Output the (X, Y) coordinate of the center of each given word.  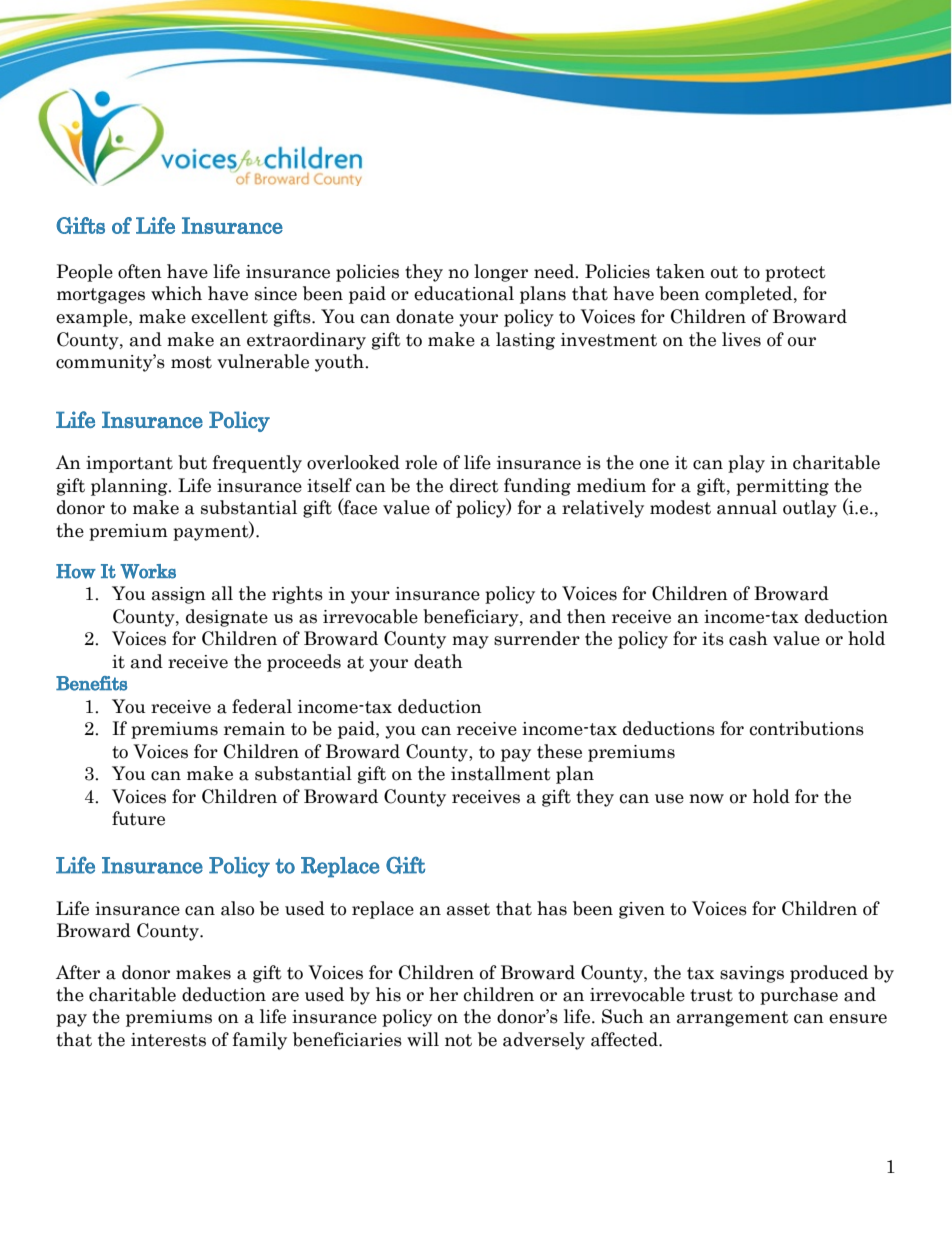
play (746, 464)
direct (474, 485)
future (138, 818)
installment (501, 773)
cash (748, 638)
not (458, 1040)
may (470, 642)
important (129, 464)
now (706, 799)
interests (168, 1040)
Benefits (91, 683)
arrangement (733, 1019)
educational (464, 293)
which (176, 293)
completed (750, 295)
